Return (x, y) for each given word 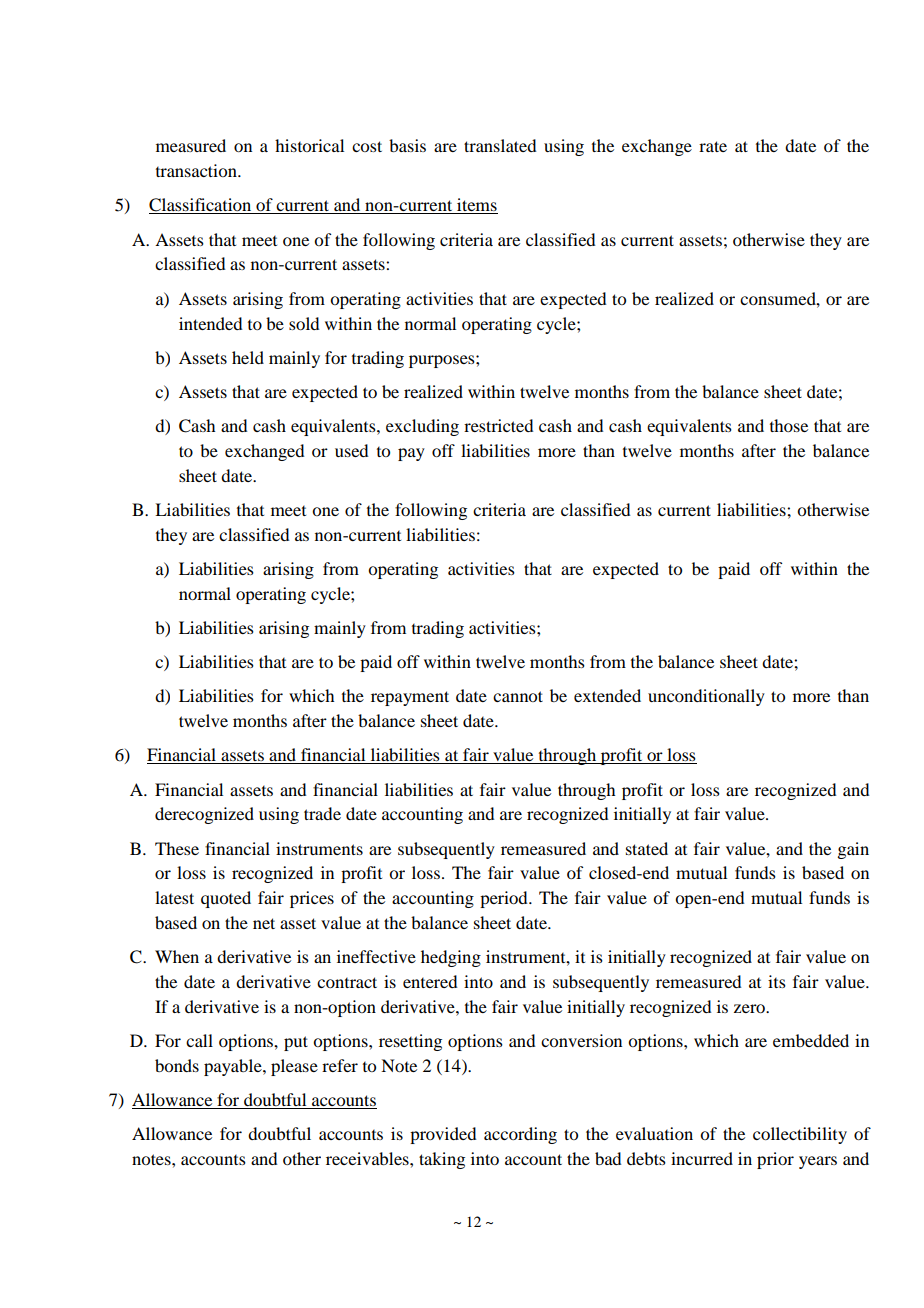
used (351, 450)
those (789, 425)
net (264, 923)
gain (853, 850)
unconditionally (706, 697)
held (248, 357)
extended (607, 695)
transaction (197, 170)
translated (500, 145)
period (505, 899)
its (777, 981)
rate (713, 146)
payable (234, 1067)
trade (322, 813)
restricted (498, 425)
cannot (518, 696)
